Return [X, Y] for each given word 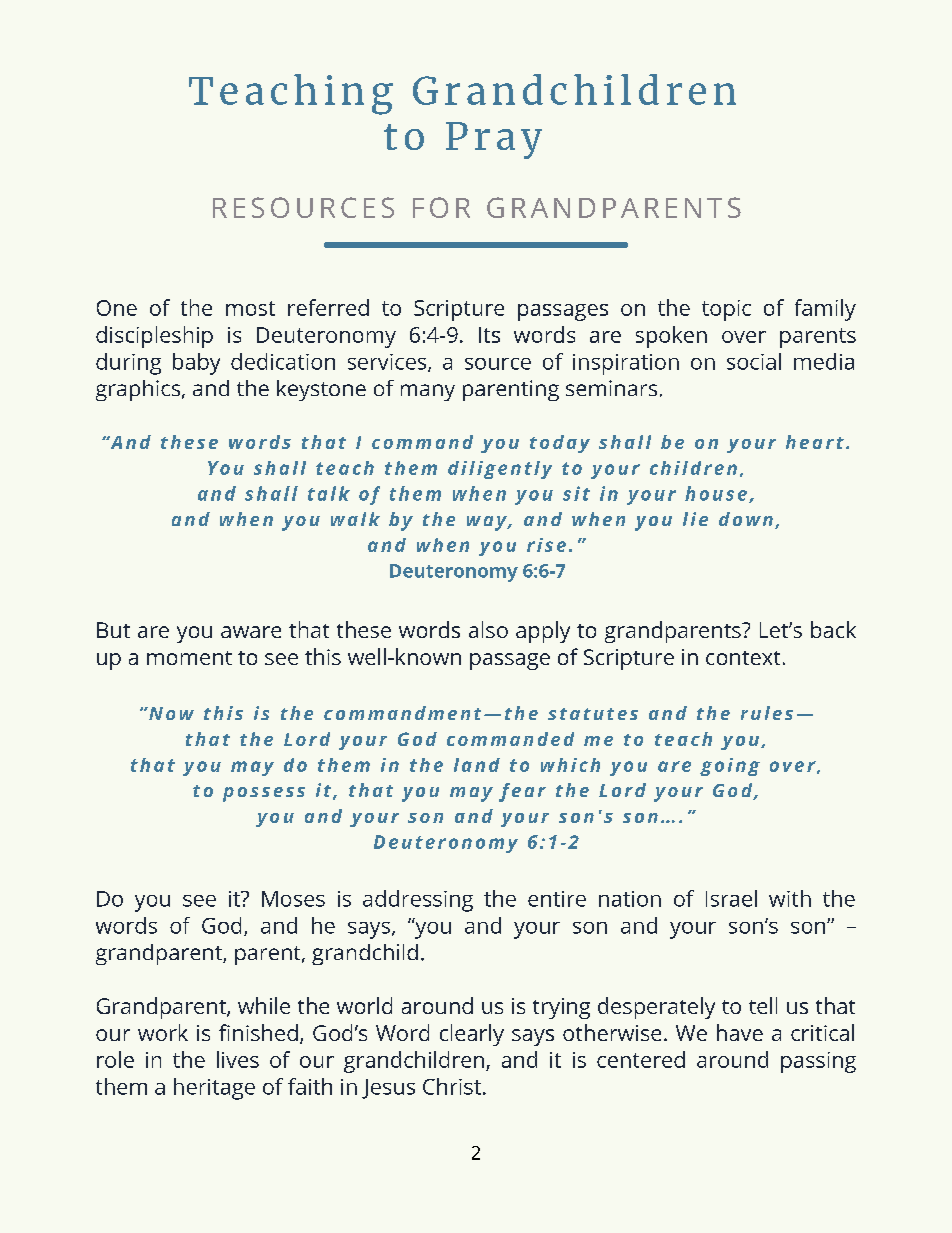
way [488, 523]
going [730, 767]
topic [726, 310]
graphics [139, 390]
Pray [494, 140]
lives [238, 1059]
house [716, 493]
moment [189, 658]
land [477, 765]
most [250, 308]
